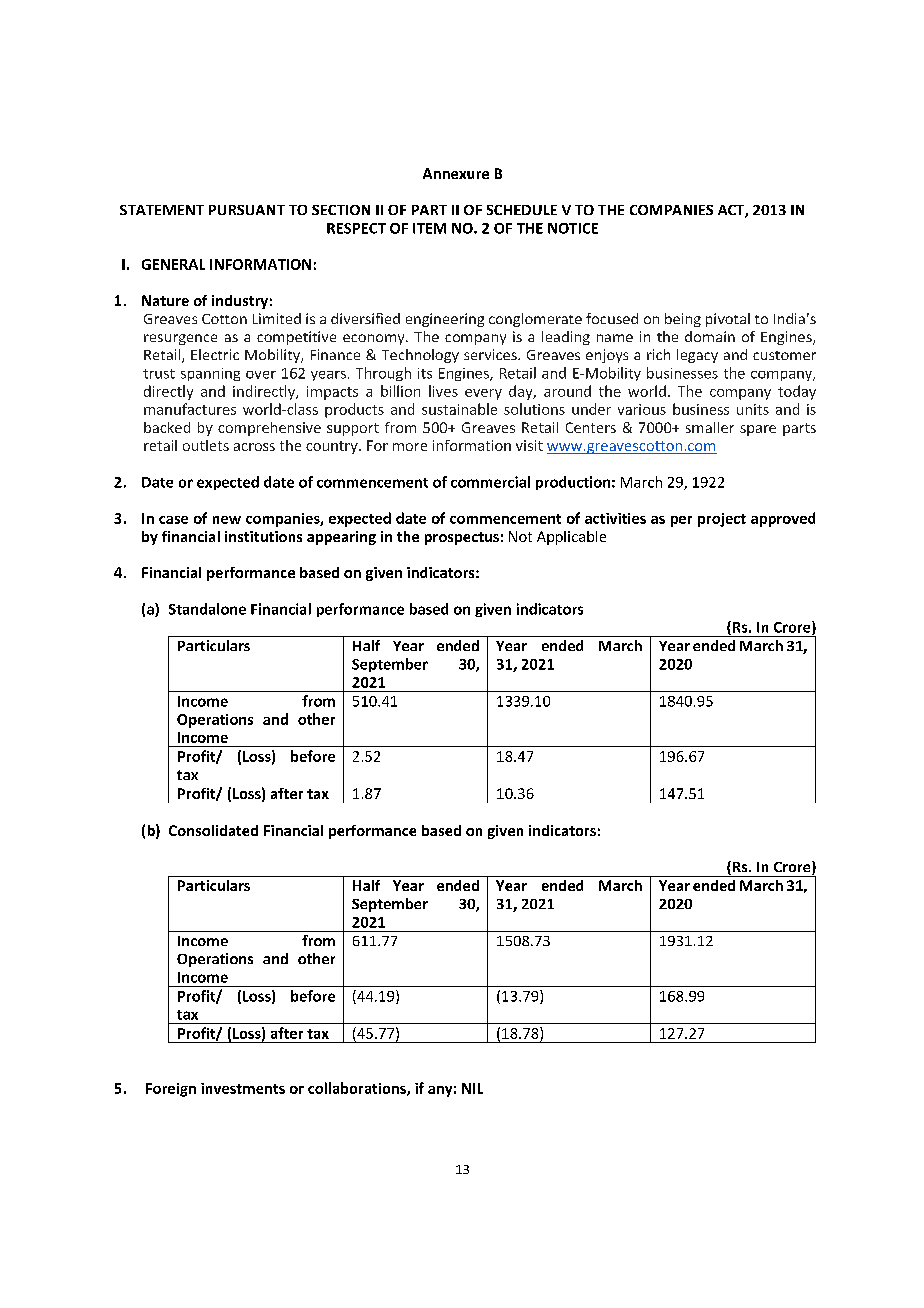 The width and height of the page is (924, 1308). Describe the element at coordinates (472, 1088) in the page. I see `NIL` at that location.
